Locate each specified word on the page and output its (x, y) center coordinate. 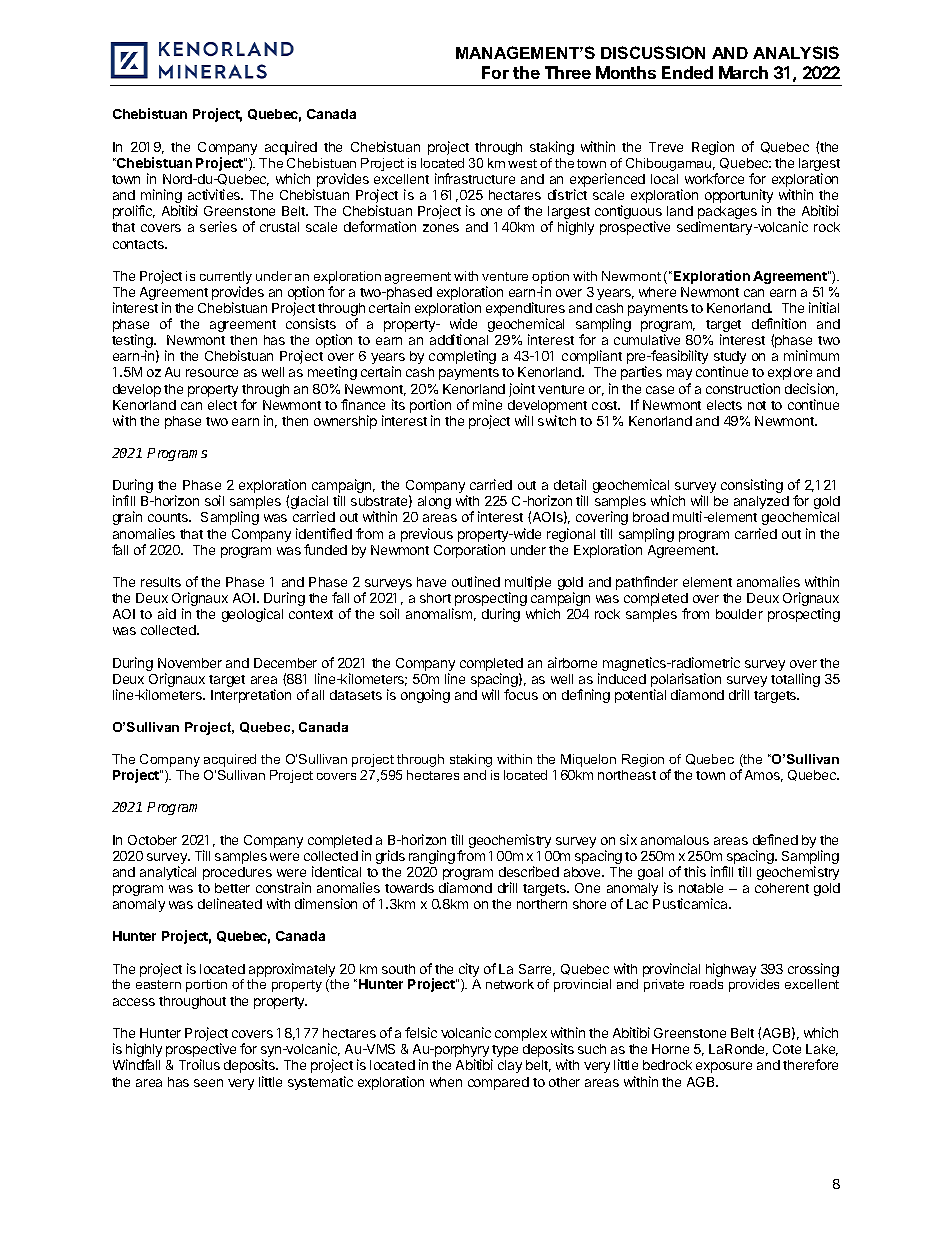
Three (568, 72)
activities (215, 194)
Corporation (469, 551)
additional (459, 339)
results (161, 582)
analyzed (761, 502)
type (504, 1052)
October (152, 840)
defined (775, 839)
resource (212, 373)
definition (779, 323)
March (743, 72)
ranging (432, 857)
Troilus (199, 1064)
